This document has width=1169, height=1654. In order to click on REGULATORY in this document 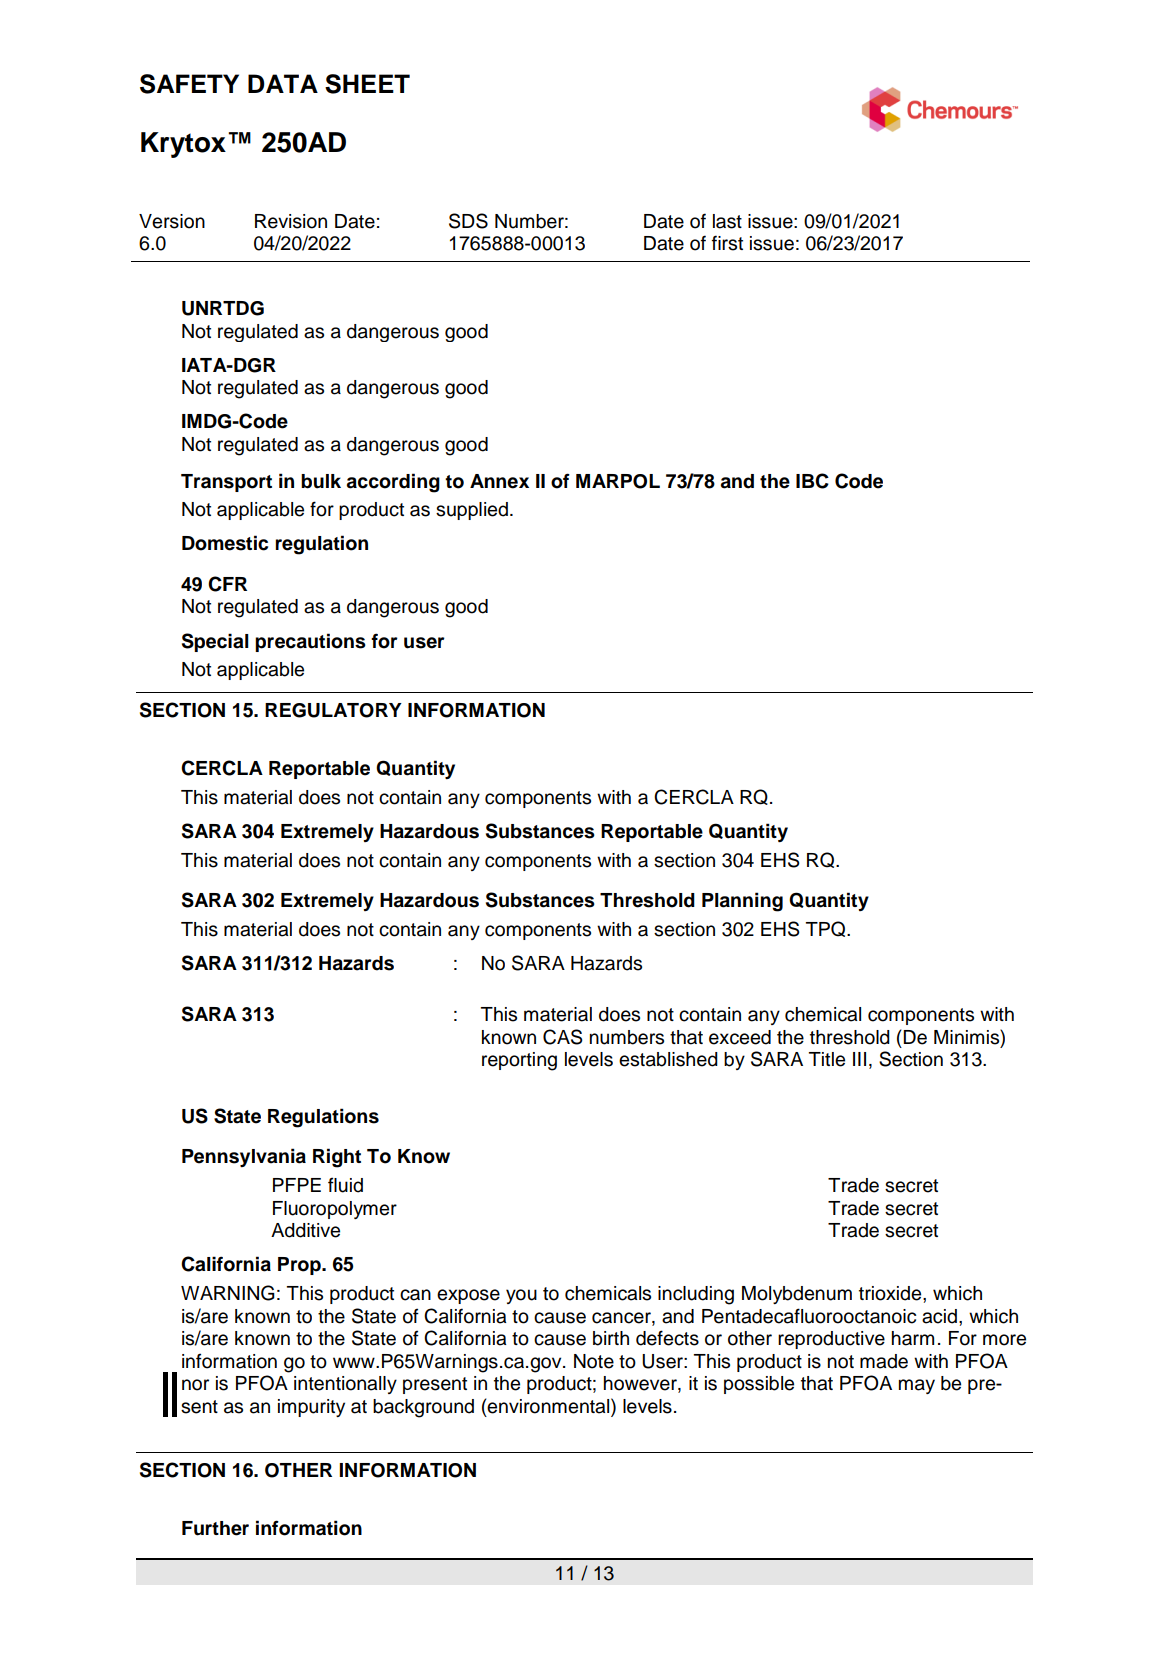, I will do `click(333, 710)`.
